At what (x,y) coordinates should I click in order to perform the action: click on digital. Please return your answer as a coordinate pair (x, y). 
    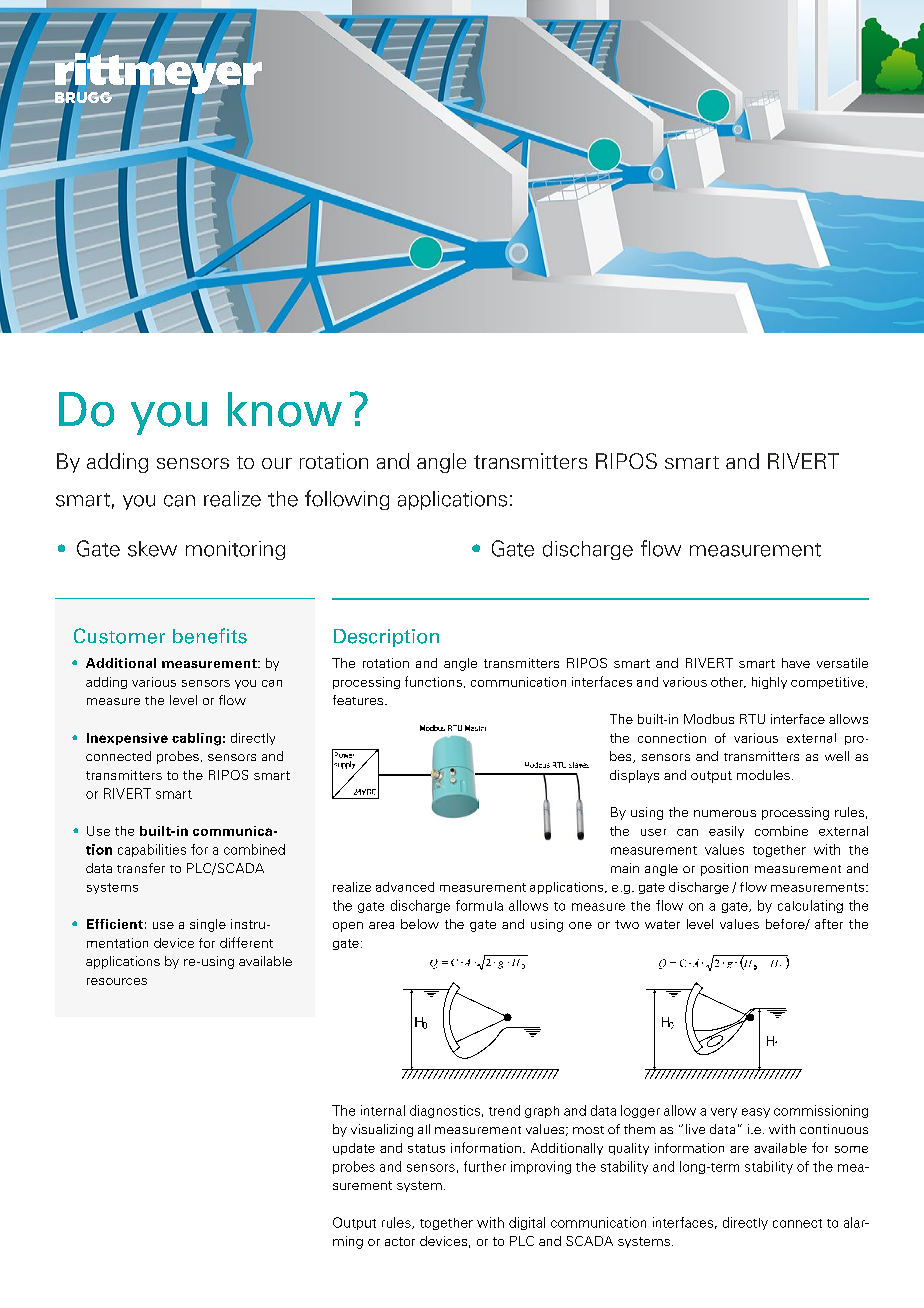
    Looking at the image, I should click on (527, 1223).
